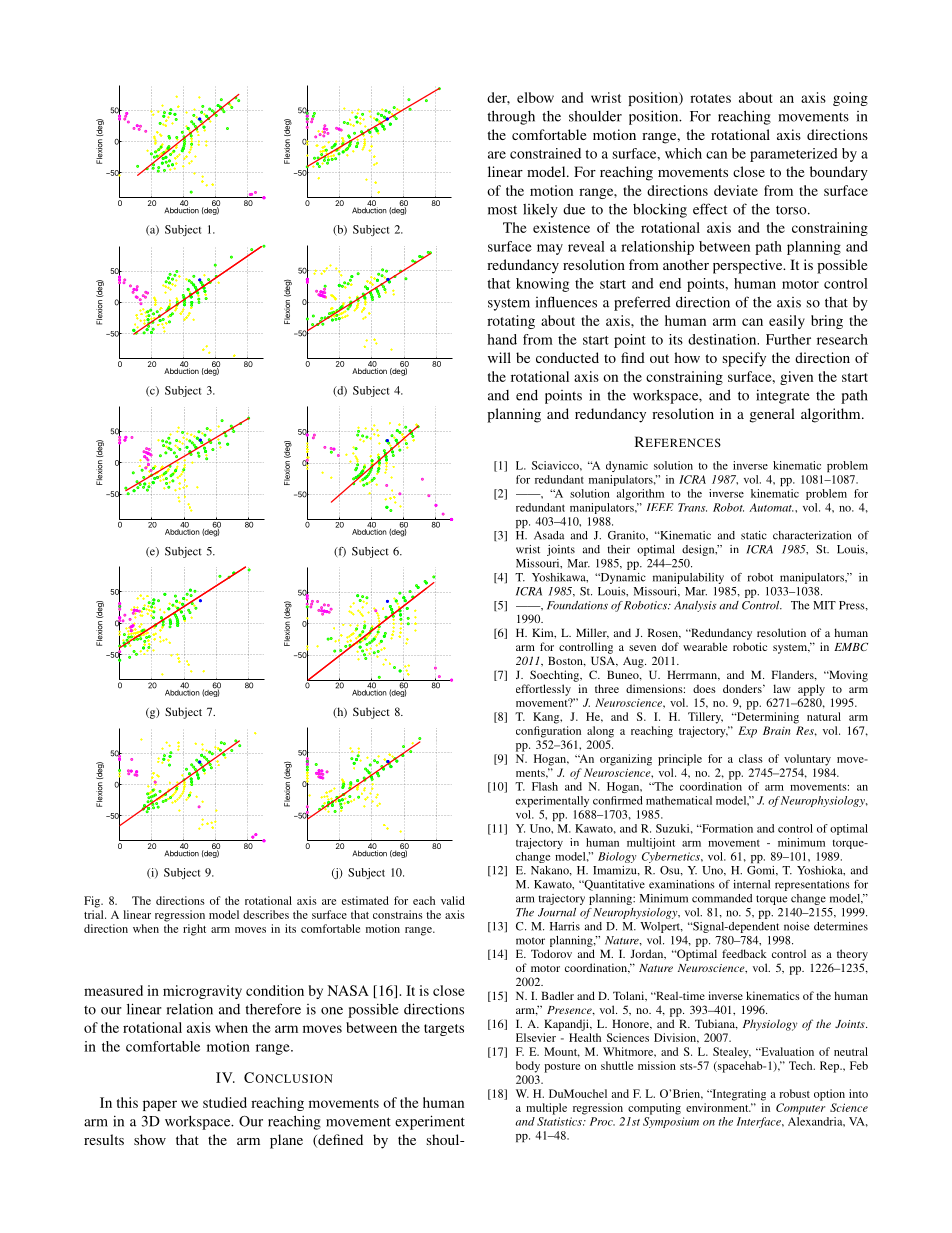 The height and width of the screenshot is (1233, 952). What do you see at coordinates (511, 117) in the screenshot?
I see `through` at bounding box center [511, 117].
